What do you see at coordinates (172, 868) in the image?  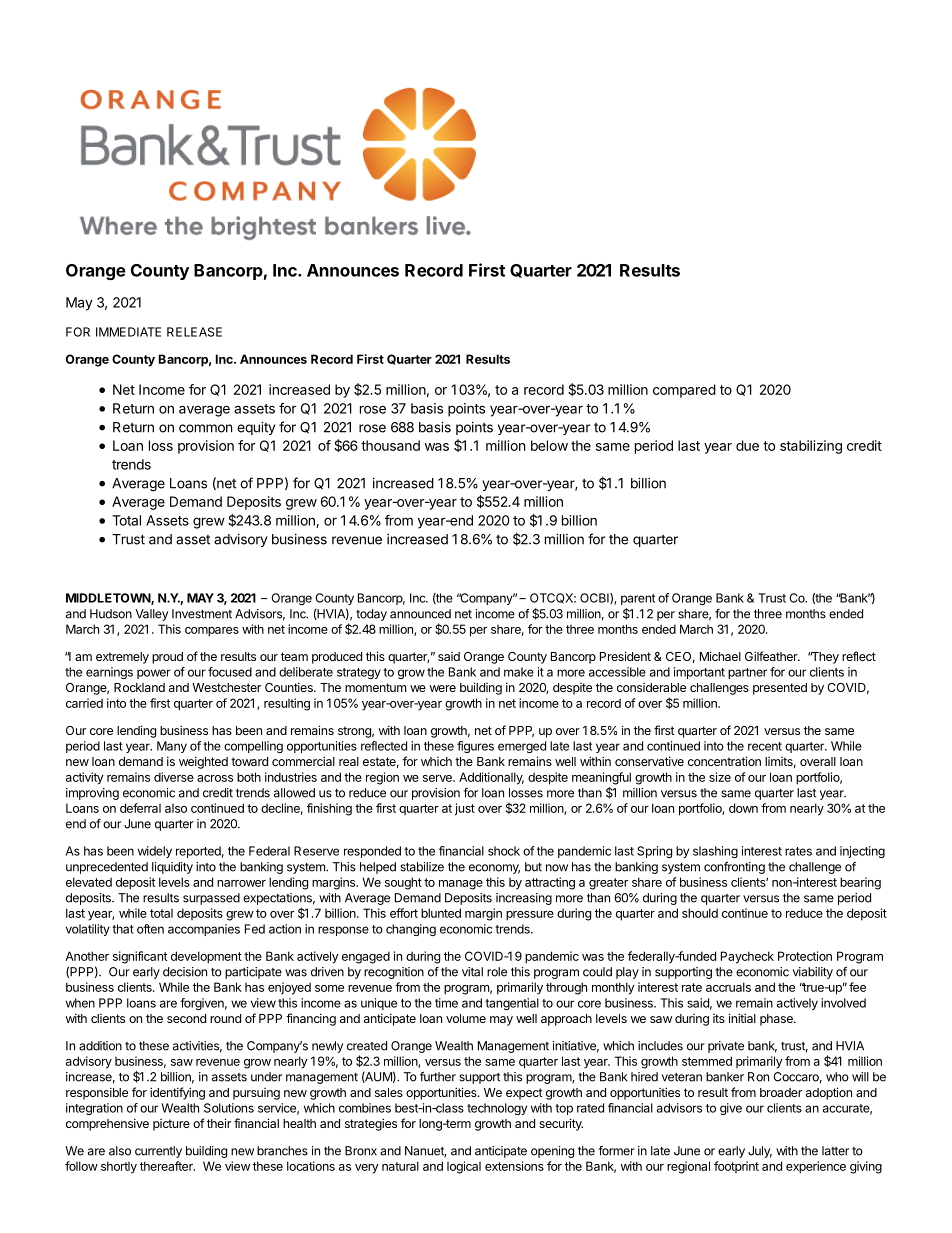 I see `liquidity` at bounding box center [172, 868].
